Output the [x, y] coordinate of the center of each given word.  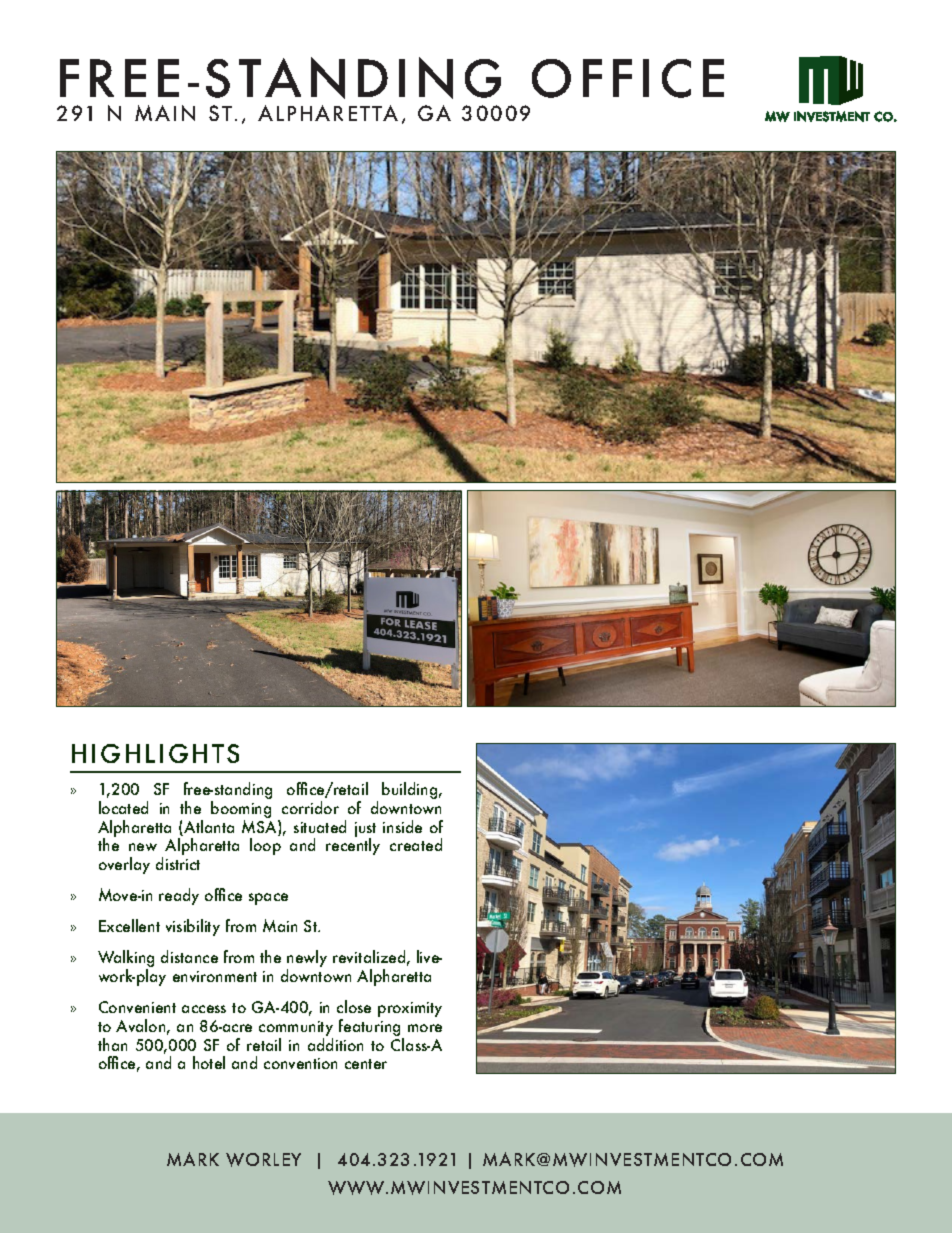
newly [307, 960]
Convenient [137, 1007]
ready [179, 896]
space [268, 899]
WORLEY [263, 1160]
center [366, 1064]
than [112, 1044]
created [416, 844]
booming [241, 811]
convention [300, 1063]
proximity [410, 1009]
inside [402, 826]
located [123, 807]
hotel [209, 1062]
